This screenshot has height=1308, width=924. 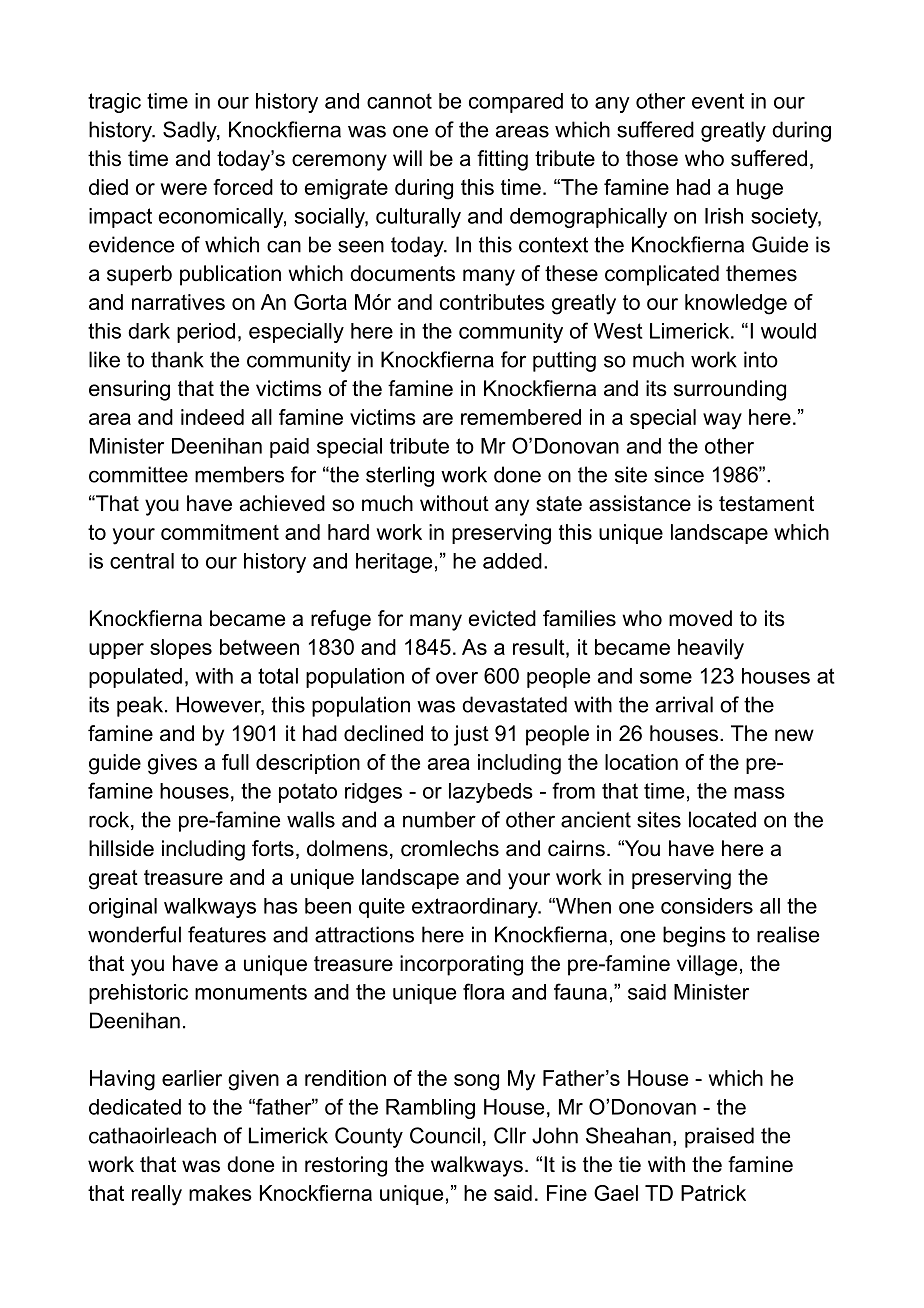 I want to click on were, so click(x=184, y=189).
